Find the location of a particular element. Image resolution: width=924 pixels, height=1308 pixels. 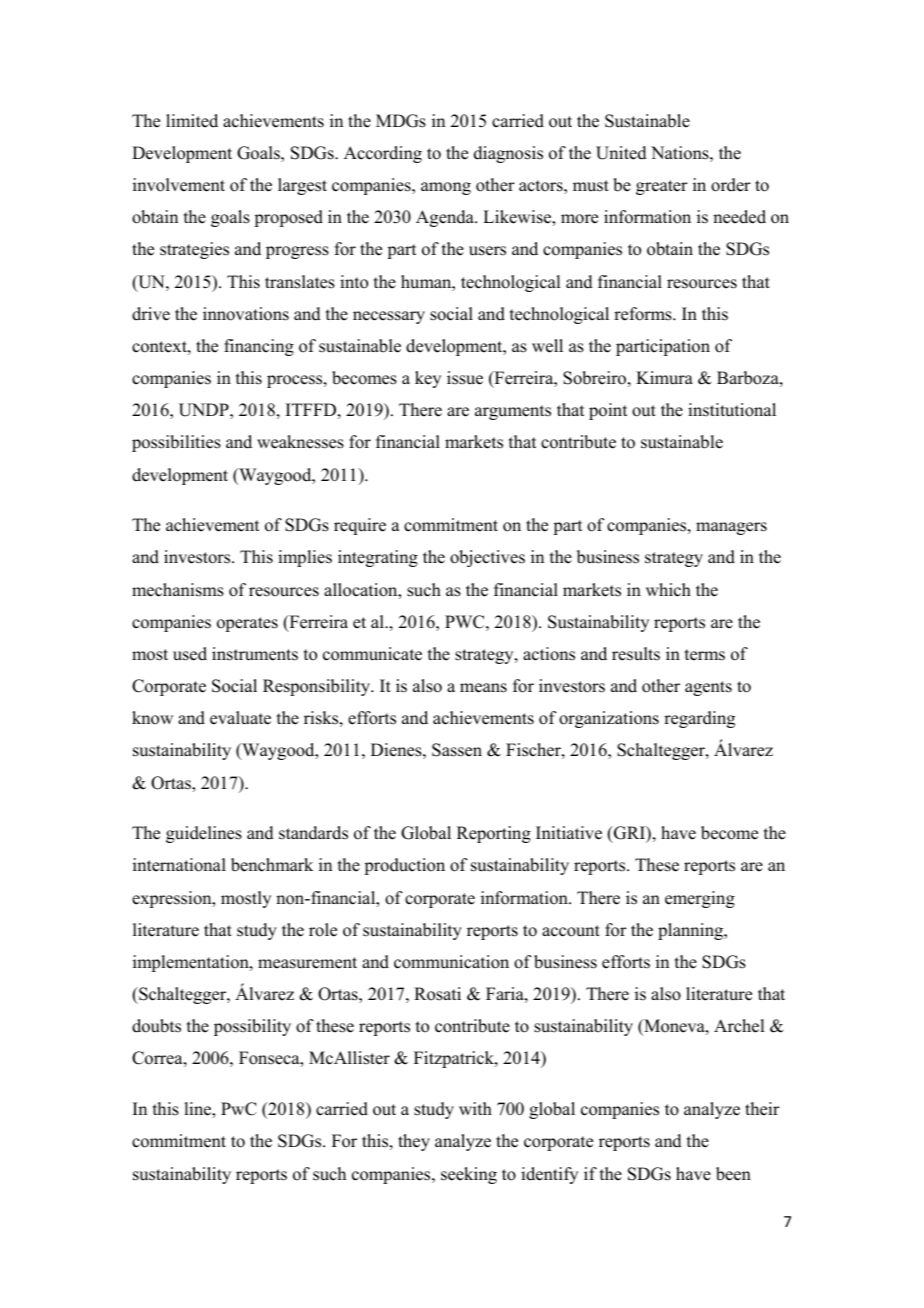

international is located at coordinates (179, 865).
